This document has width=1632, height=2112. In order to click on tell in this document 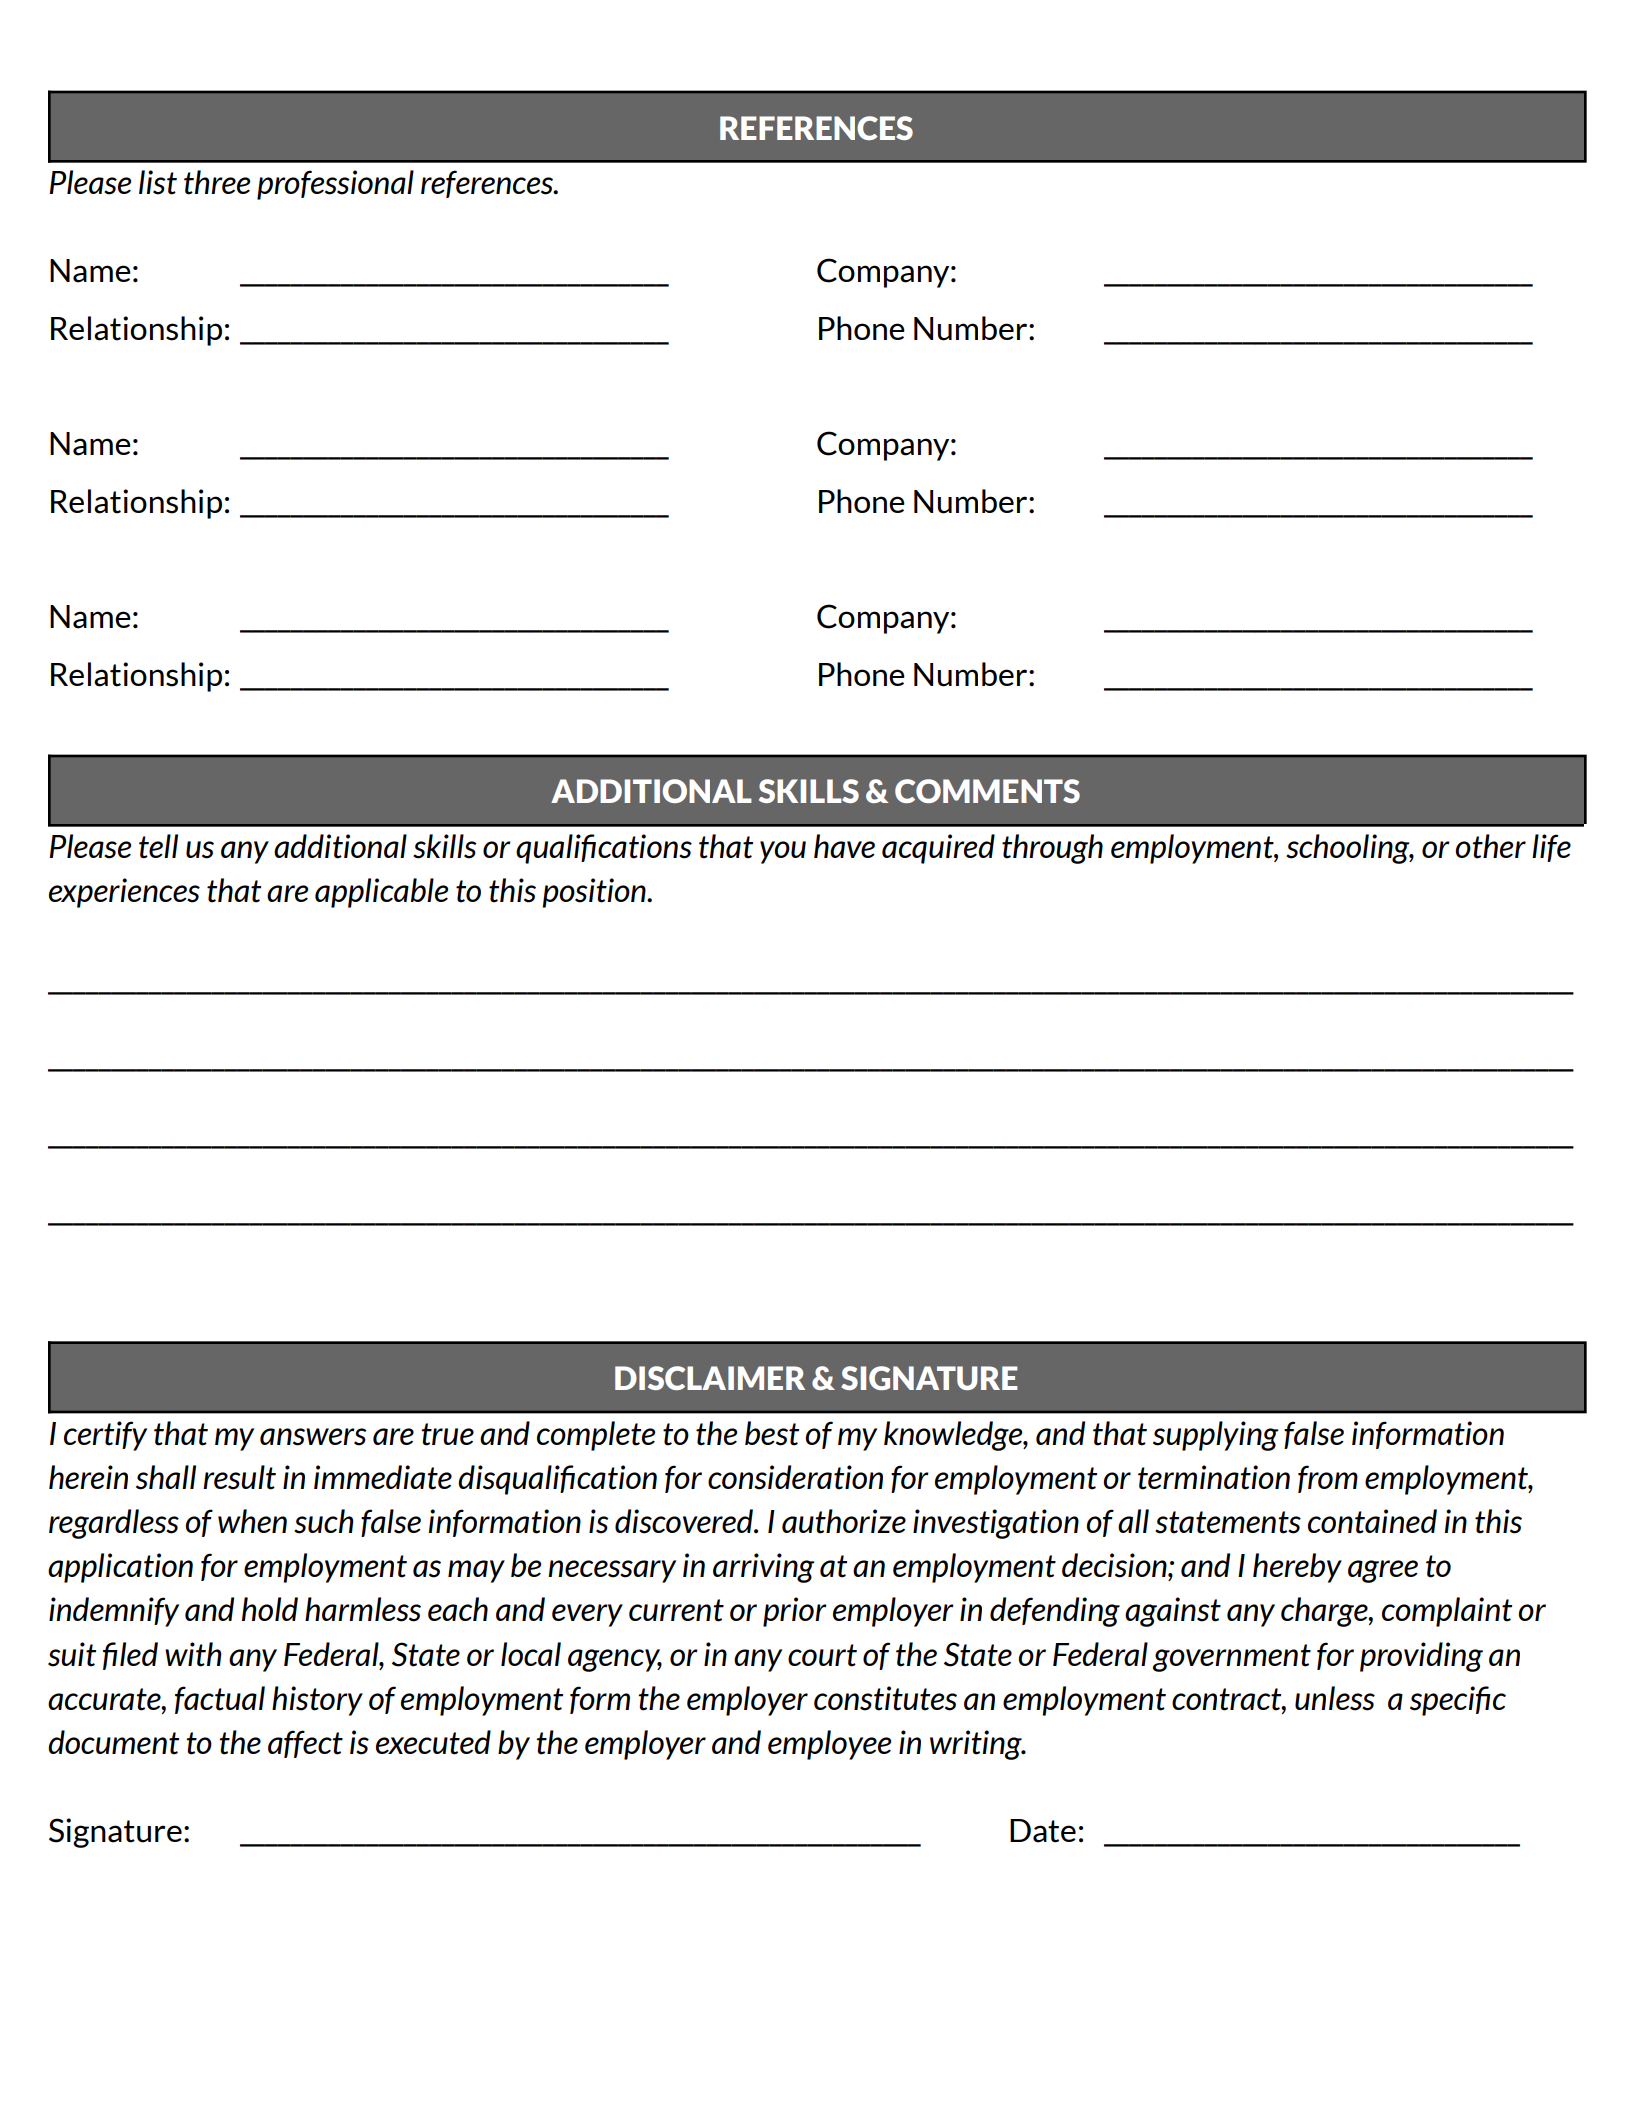, I will do `click(158, 846)`.
